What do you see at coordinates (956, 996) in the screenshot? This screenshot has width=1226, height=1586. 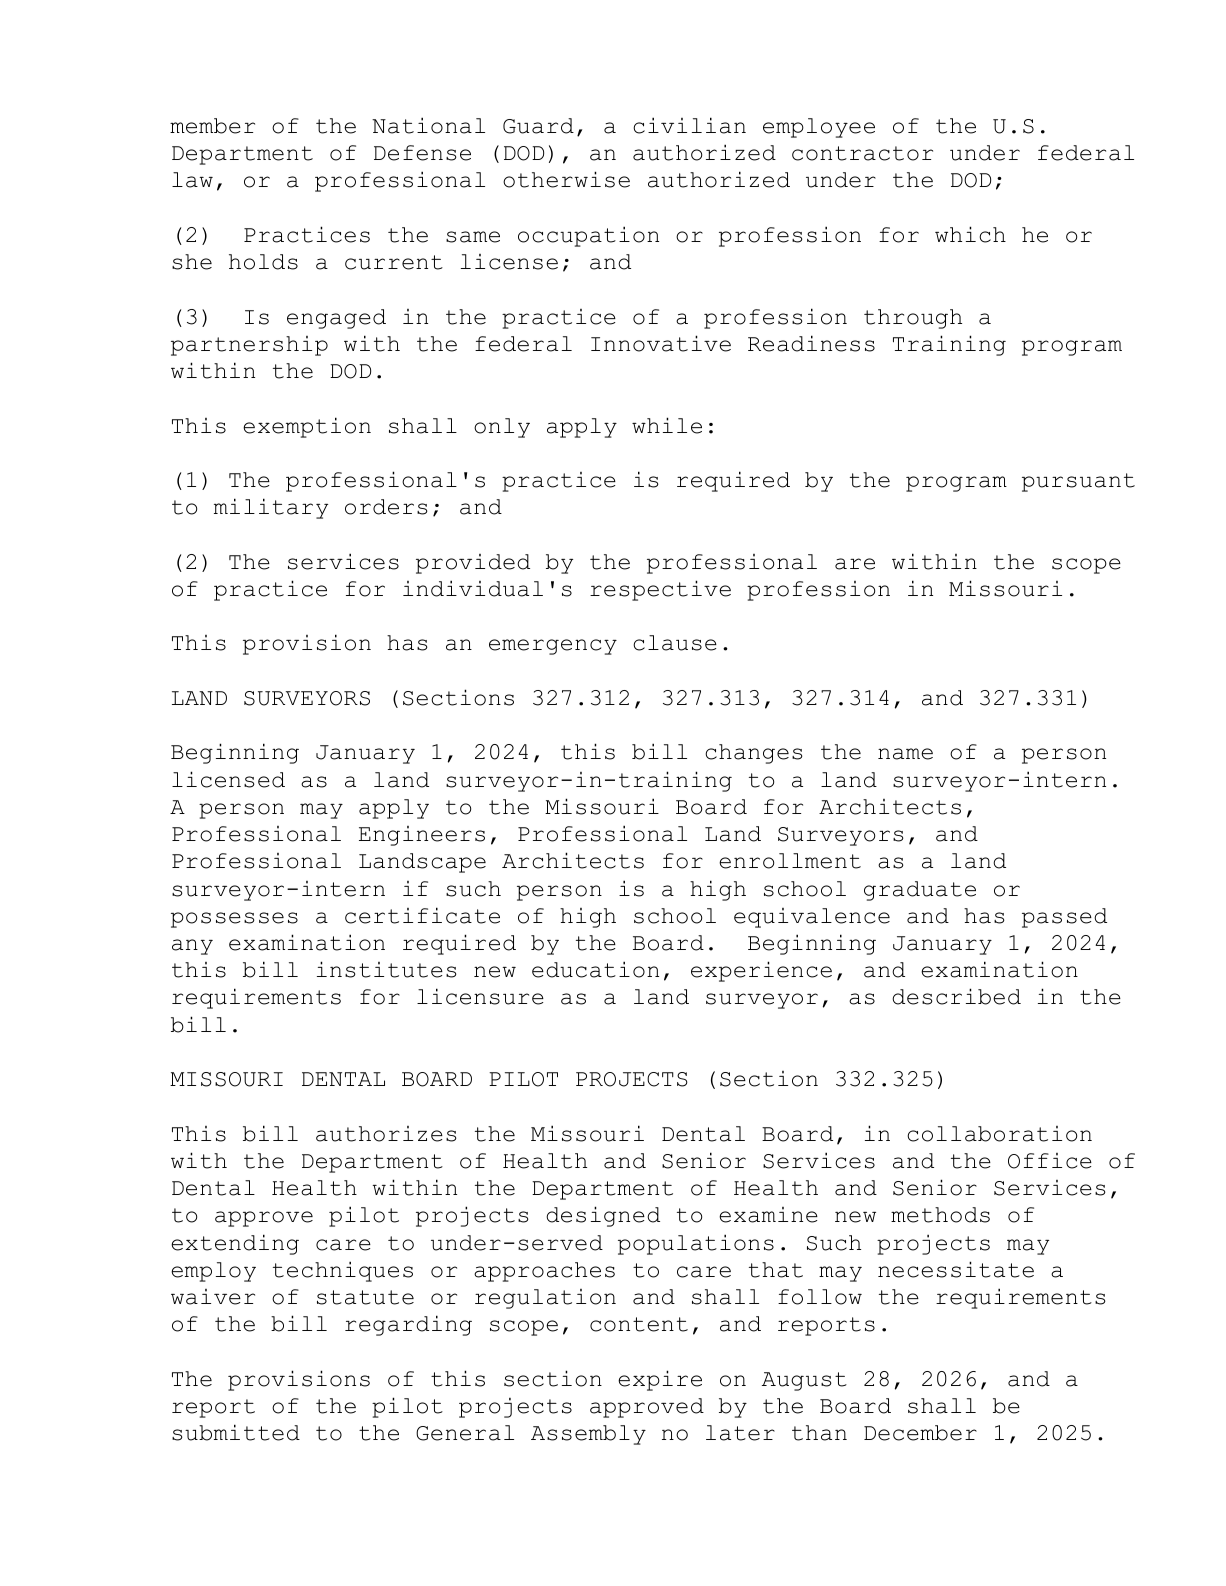 I see `described` at bounding box center [956, 996].
